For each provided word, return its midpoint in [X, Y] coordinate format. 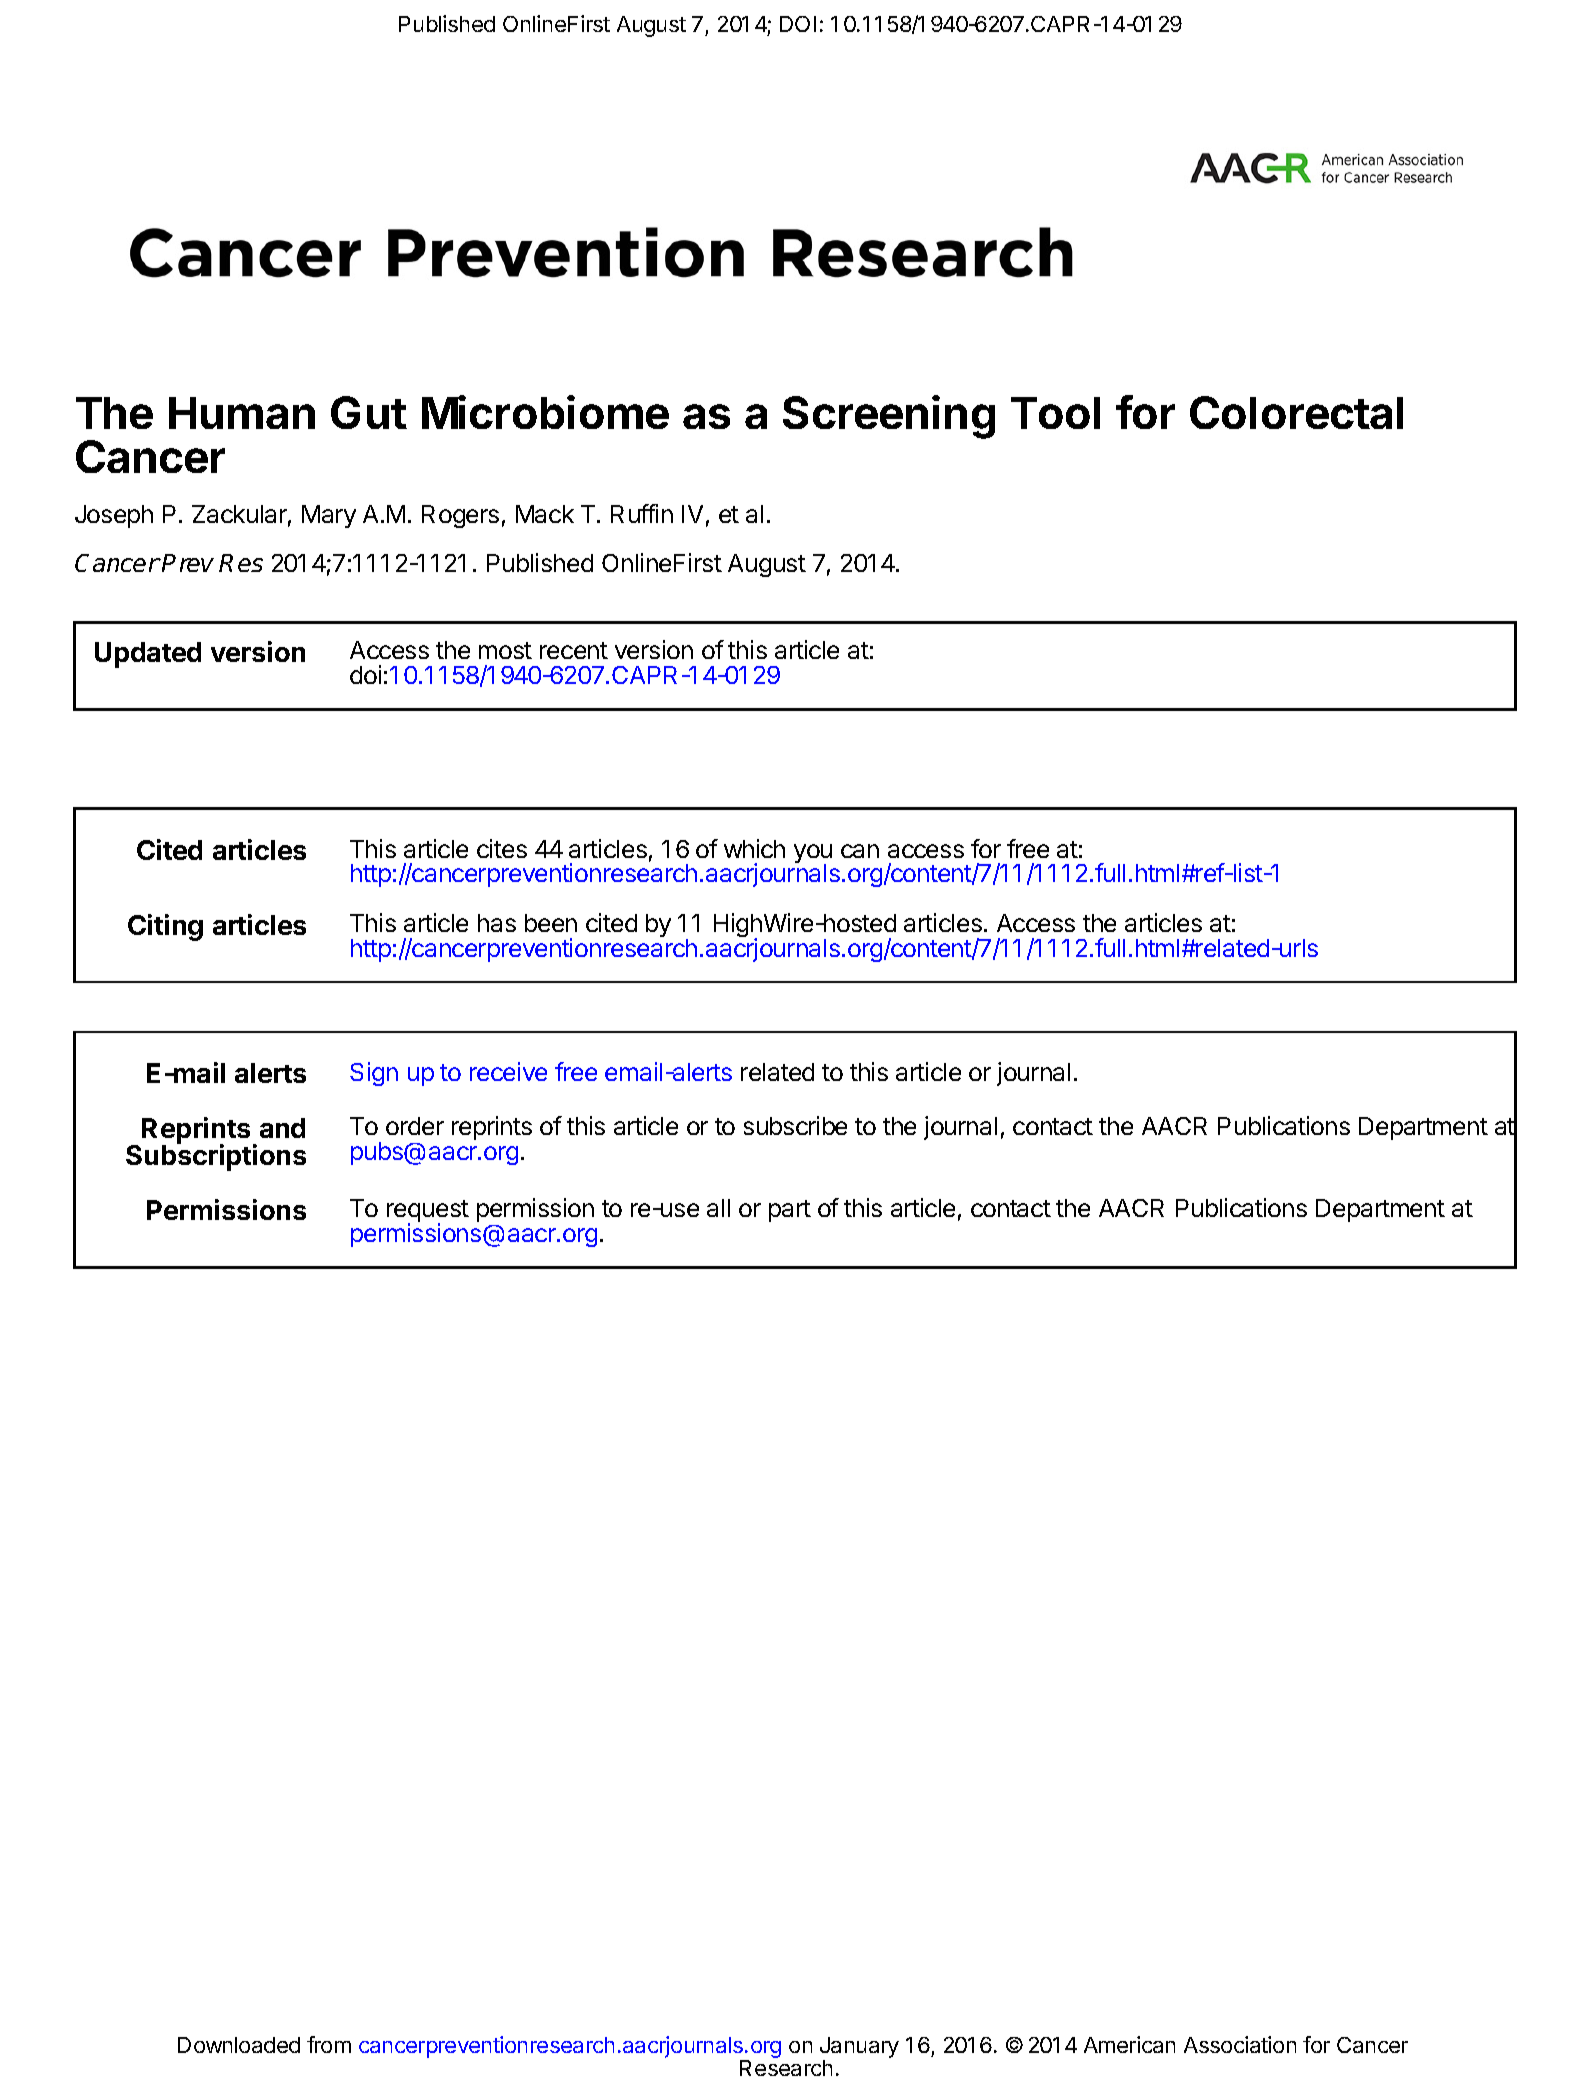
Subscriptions [216, 1157]
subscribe [795, 1125]
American [1129, 2044]
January [859, 2049]
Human [242, 413]
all [718, 1208]
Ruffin [642, 513]
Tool [1055, 413]
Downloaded [239, 2045]
